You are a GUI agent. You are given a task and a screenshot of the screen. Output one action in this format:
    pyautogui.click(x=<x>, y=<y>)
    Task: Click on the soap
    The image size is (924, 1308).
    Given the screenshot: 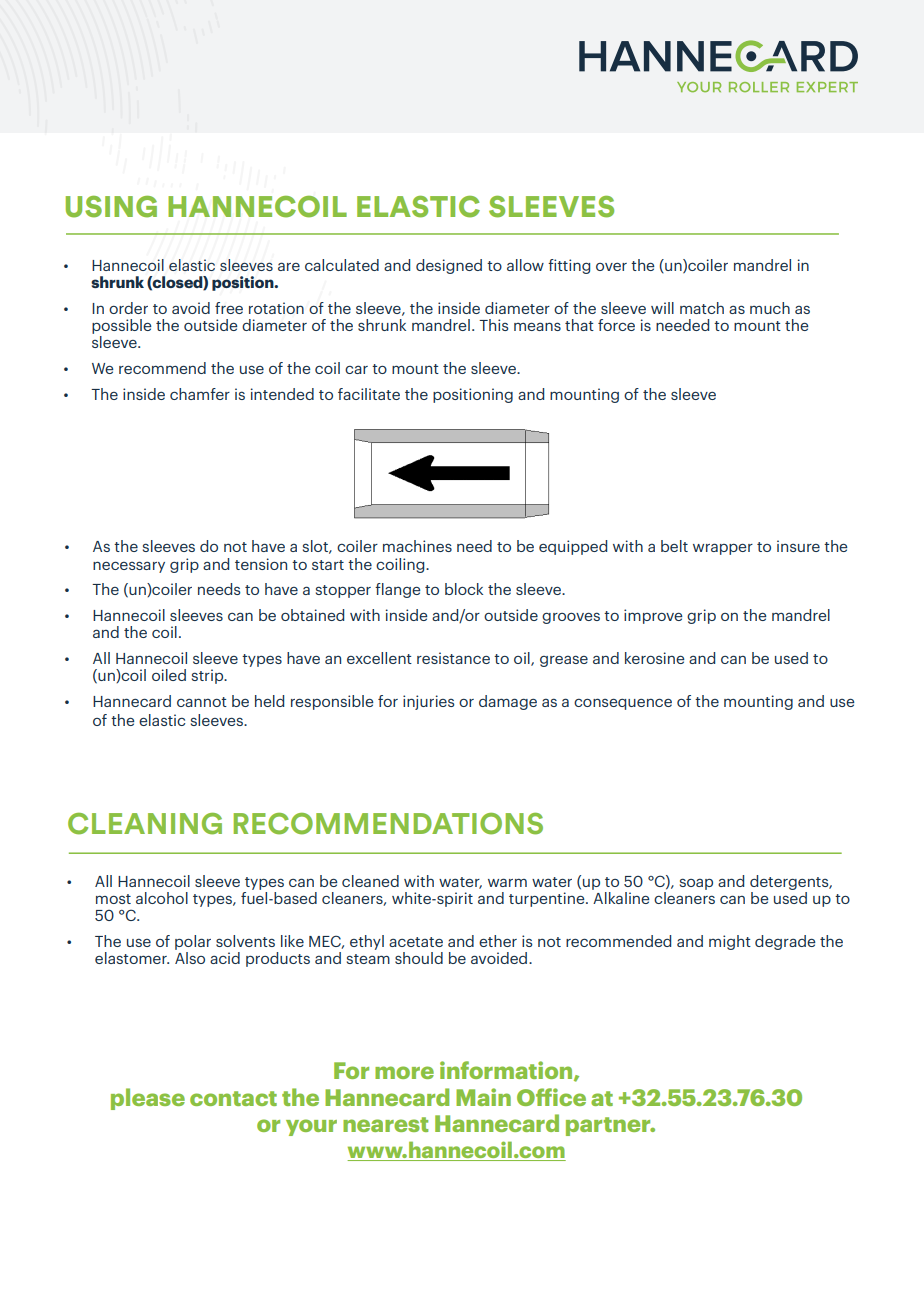 What is the action you would take?
    pyautogui.click(x=696, y=884)
